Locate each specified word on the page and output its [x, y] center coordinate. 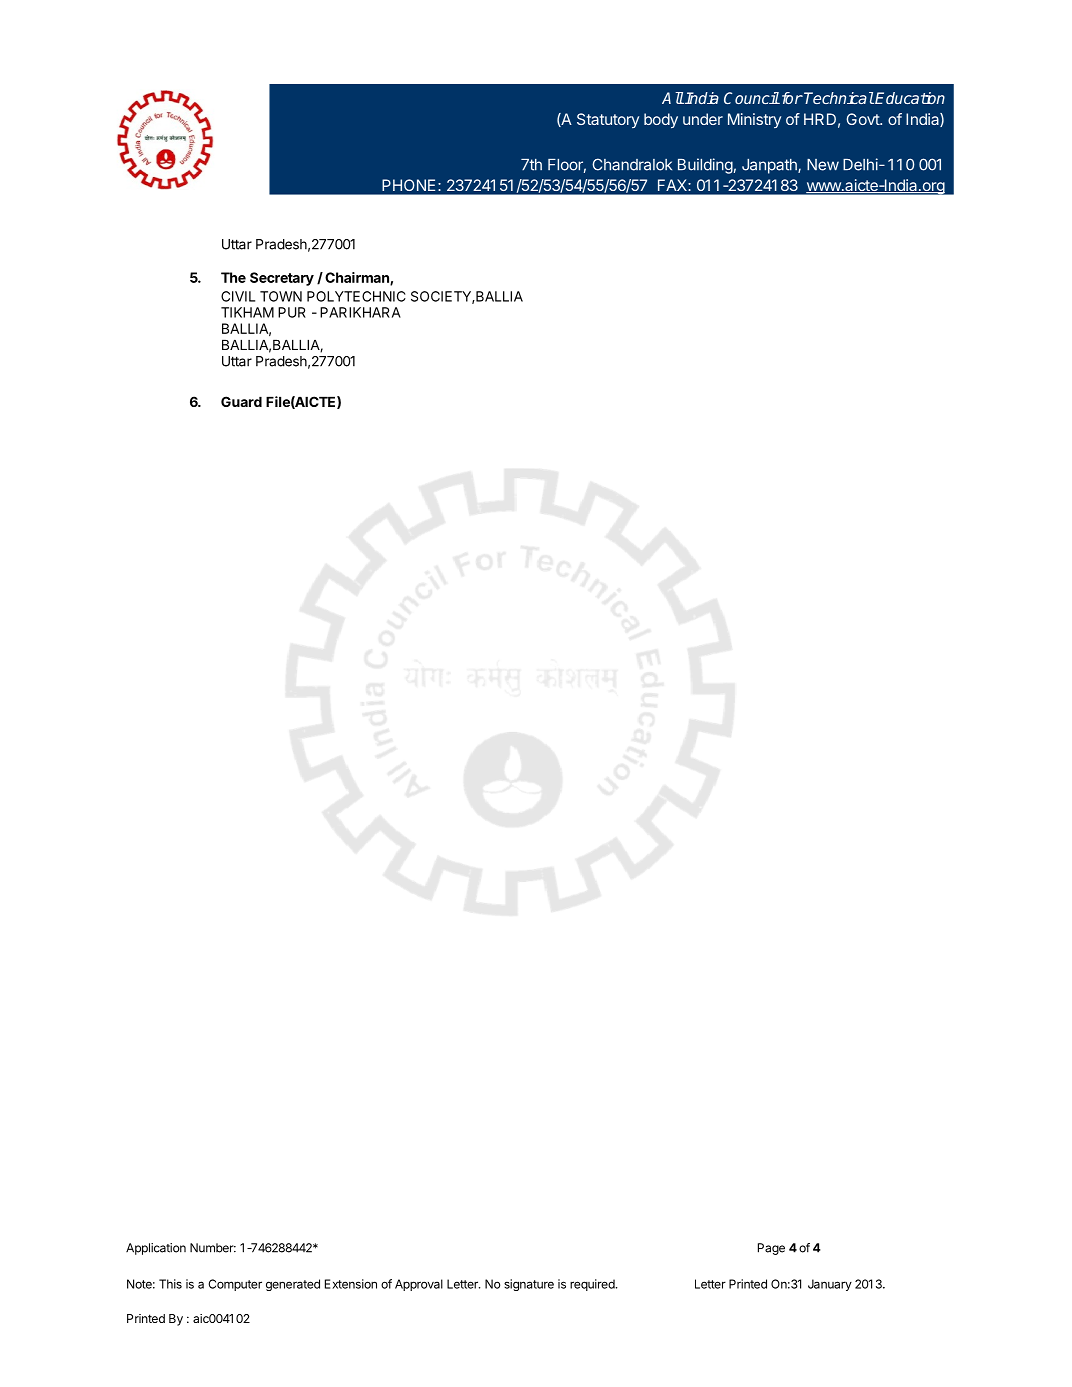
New [823, 165]
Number [213, 1248]
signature [529, 1285]
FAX [672, 185]
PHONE [409, 185]
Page [771, 1249]
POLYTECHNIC [356, 296]
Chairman [358, 278]
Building [705, 166]
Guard [241, 401]
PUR [292, 312]
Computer [235, 1285]
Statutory [608, 120]
